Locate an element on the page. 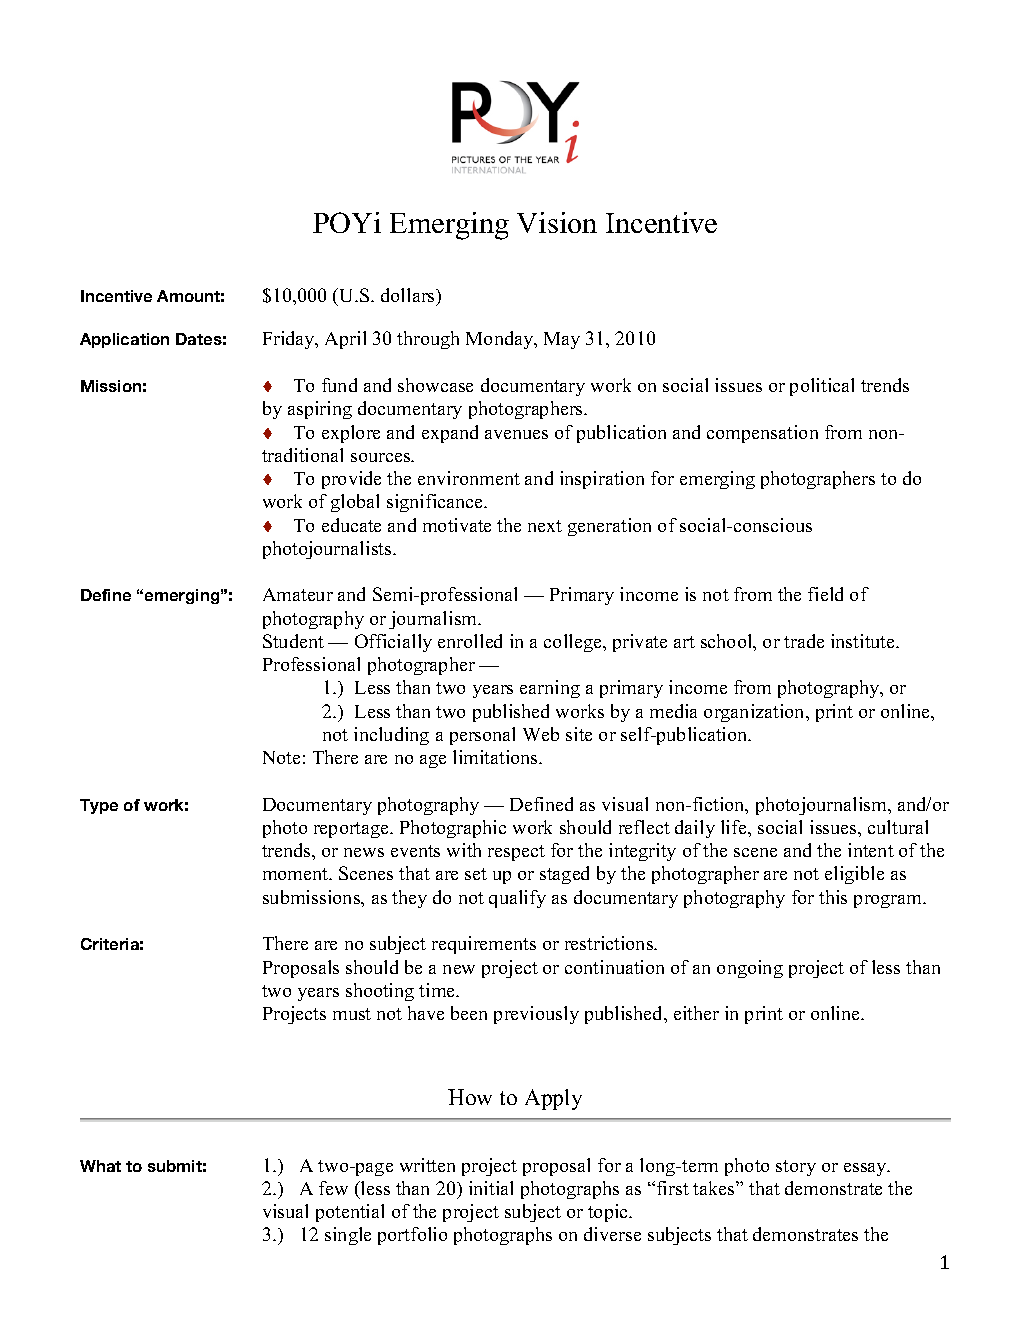 The height and width of the image is (1335, 1031). field is located at coordinates (825, 594).
